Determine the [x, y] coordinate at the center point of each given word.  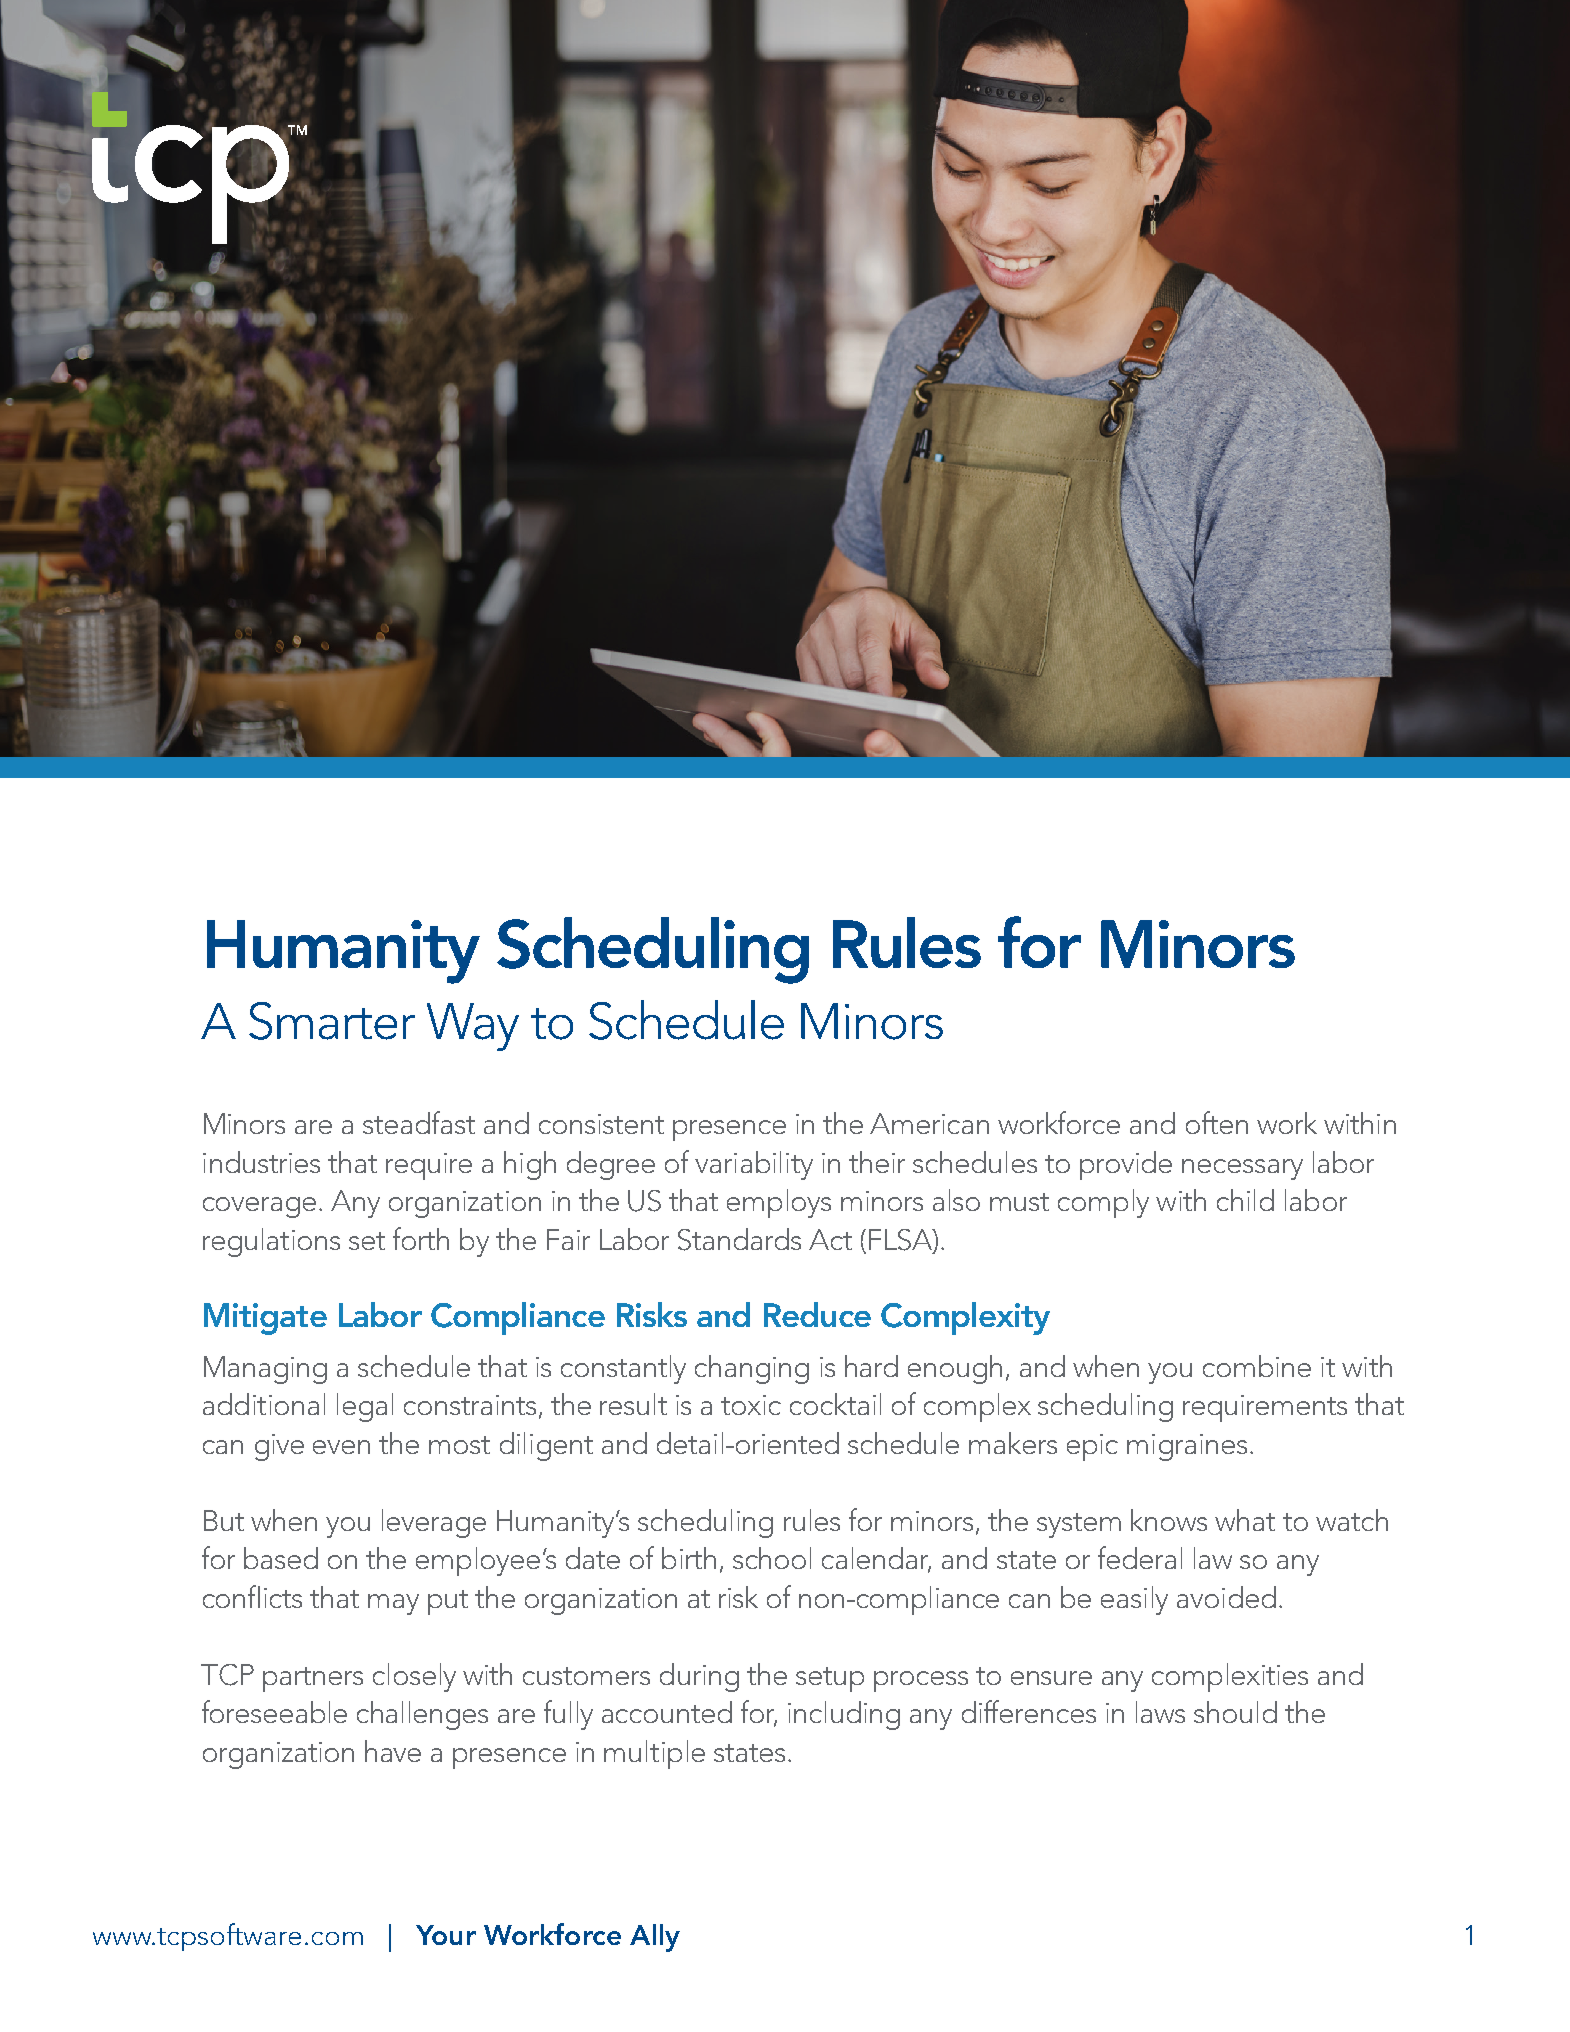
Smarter [332, 1021]
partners [313, 1679]
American [929, 1123]
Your [446, 1935]
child [1245, 1200]
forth [421, 1238]
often [1217, 1122]
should [1235, 1712]
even [341, 1447]
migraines [1187, 1447]
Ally [655, 1938]
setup [830, 1679]
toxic [751, 1405]
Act [830, 1239]
